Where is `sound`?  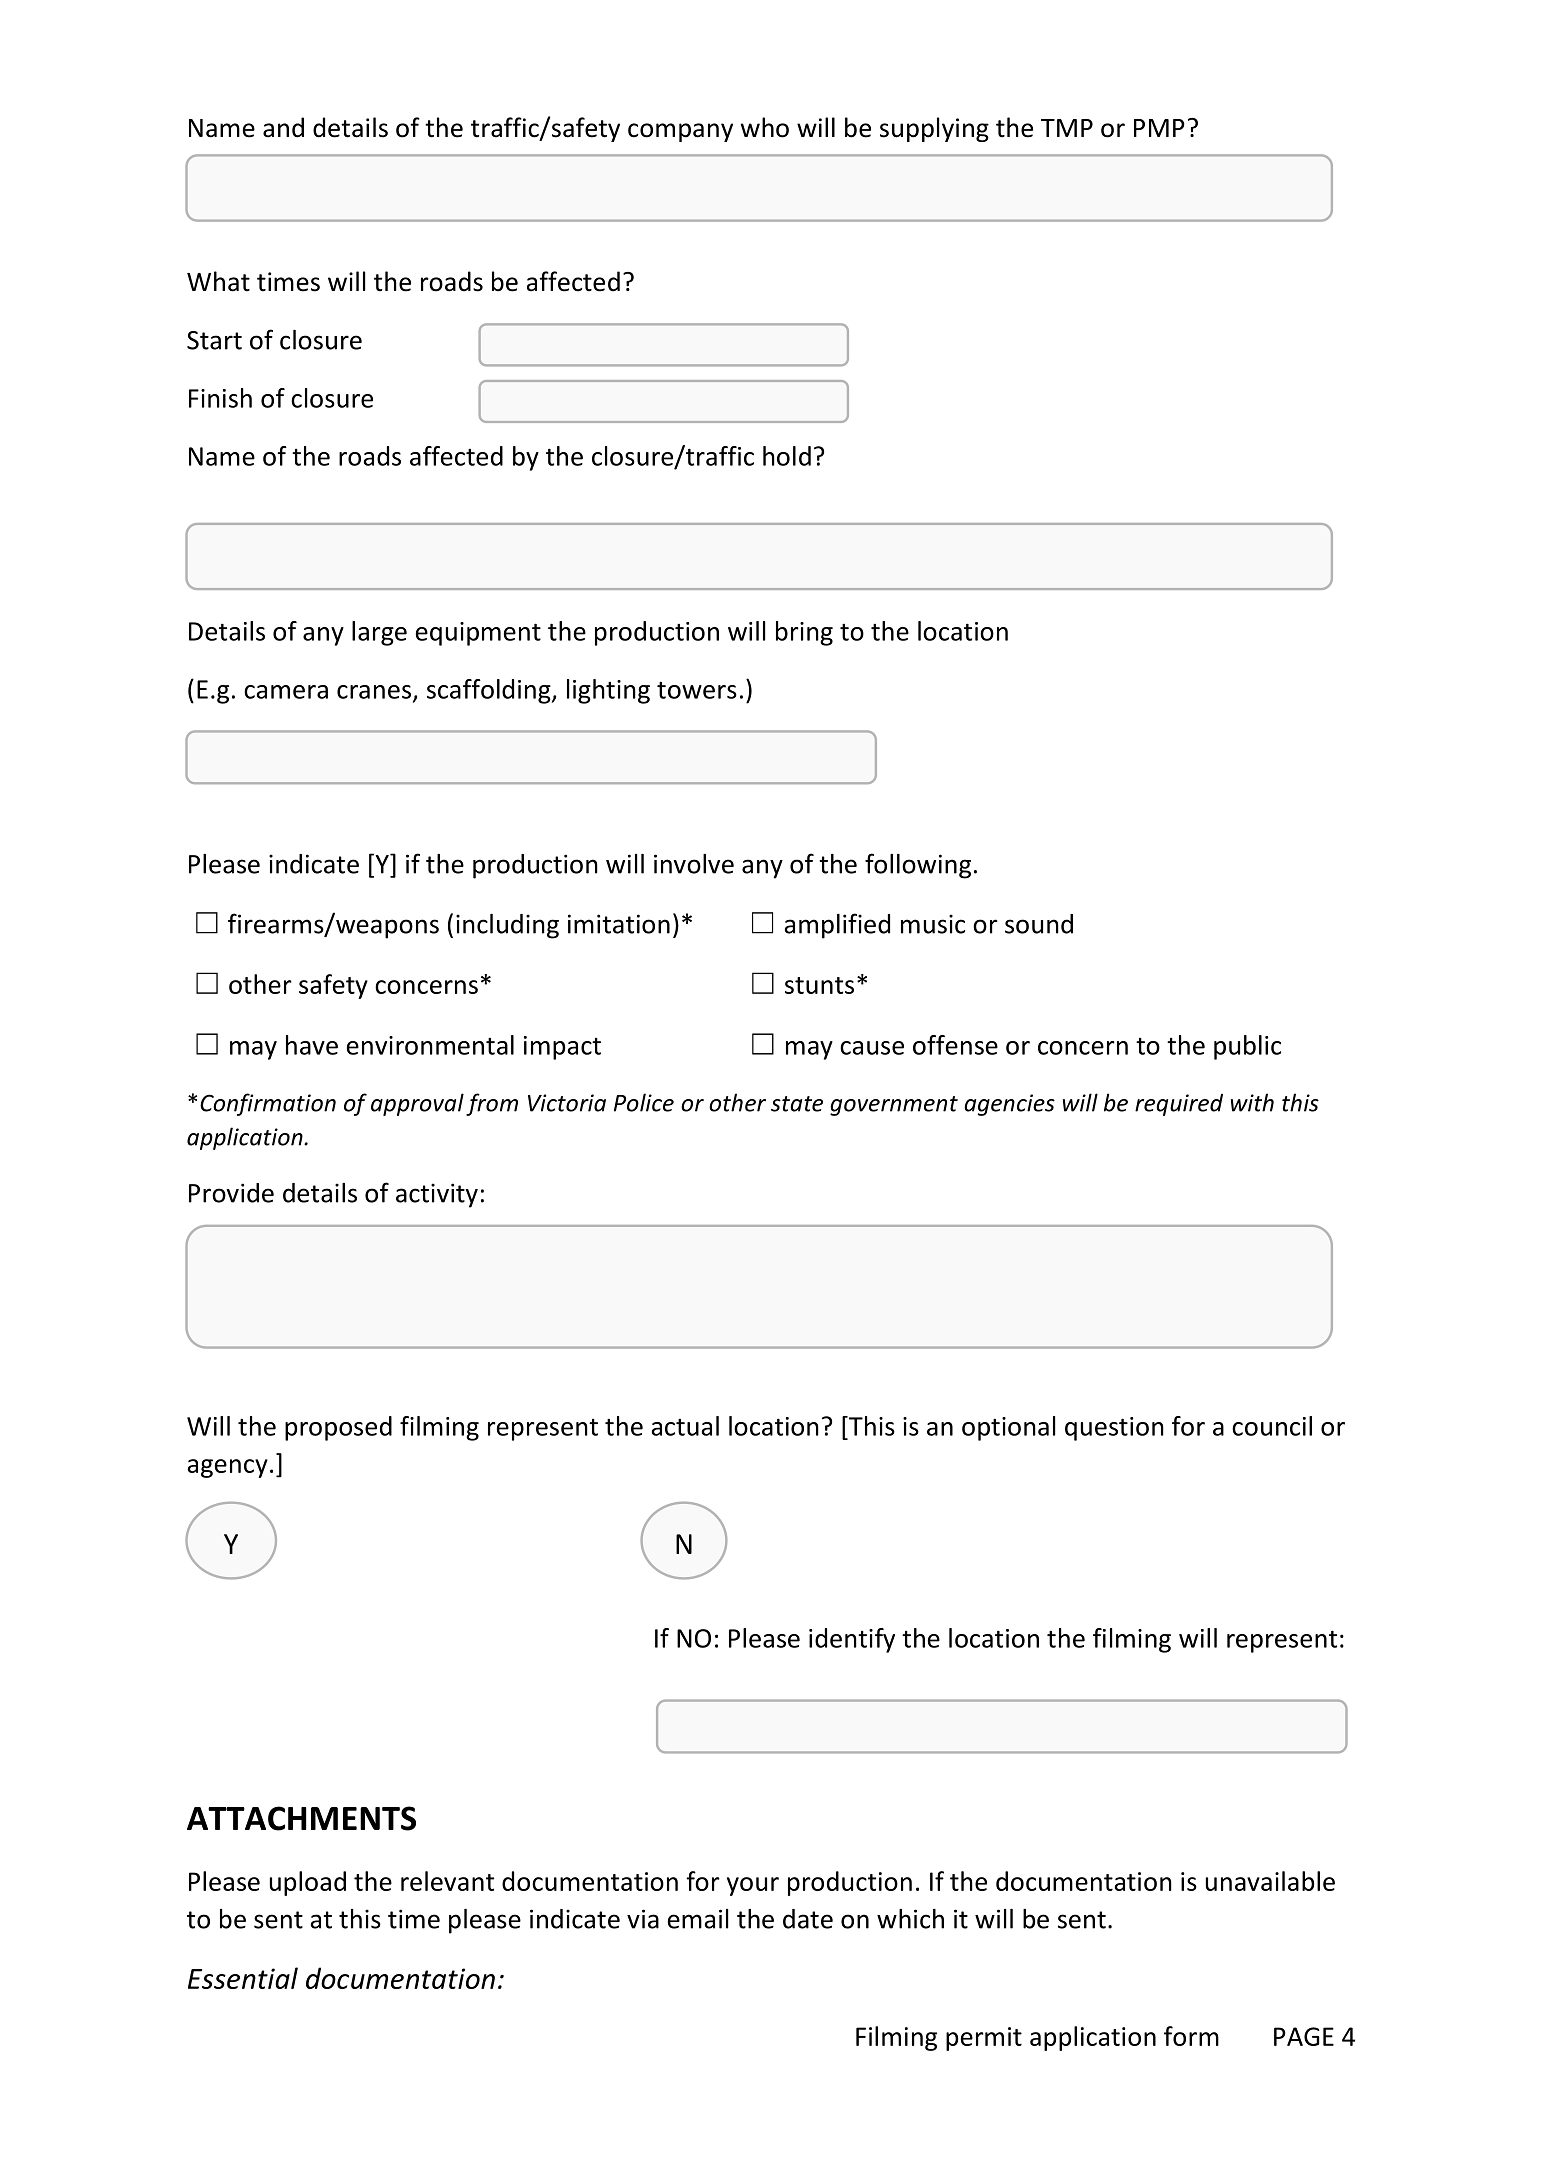 sound is located at coordinates (1039, 924).
